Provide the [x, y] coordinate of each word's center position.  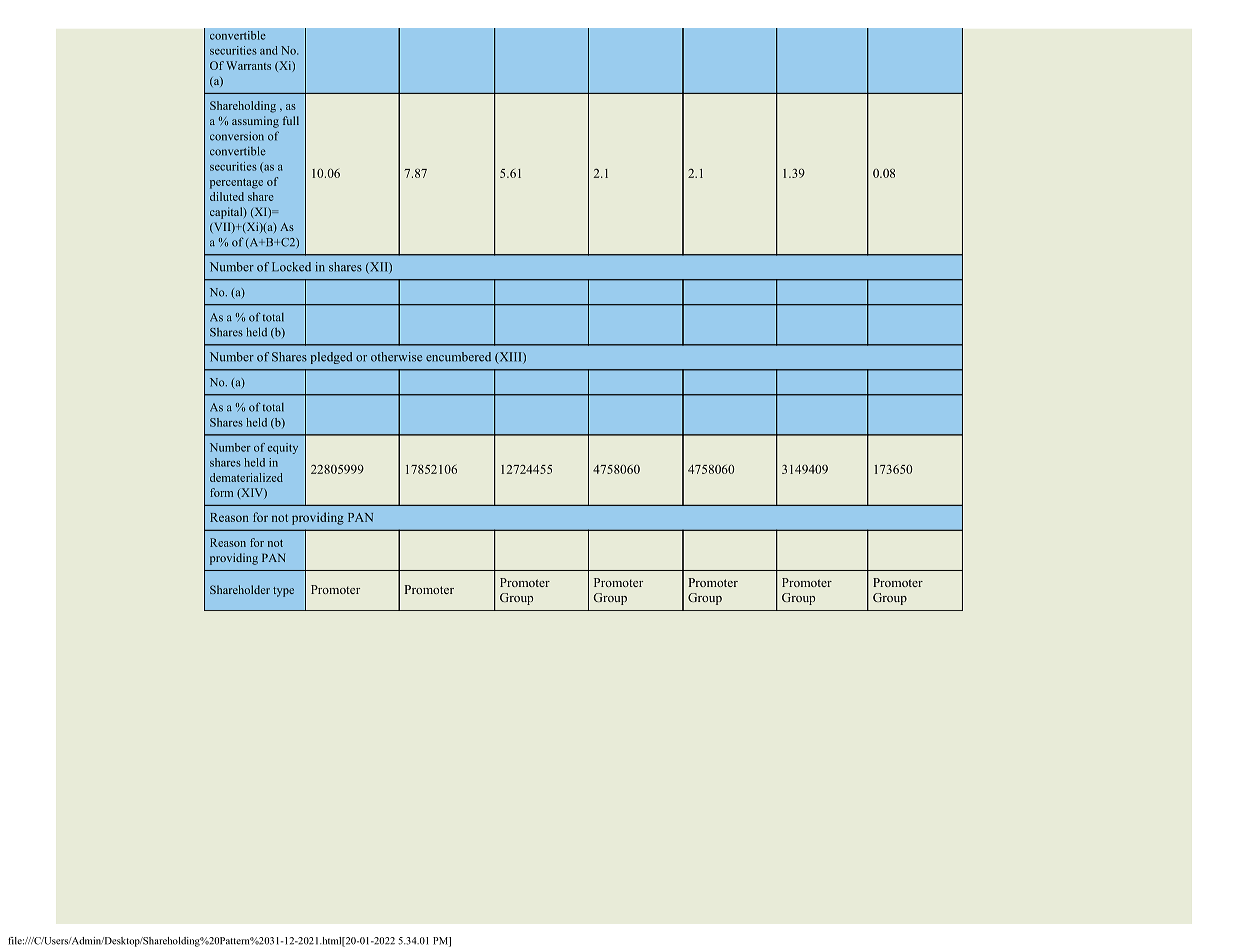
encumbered [458, 357]
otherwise [396, 357]
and [269, 50]
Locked [291, 267]
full [291, 120]
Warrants [248, 65]
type [283, 592]
